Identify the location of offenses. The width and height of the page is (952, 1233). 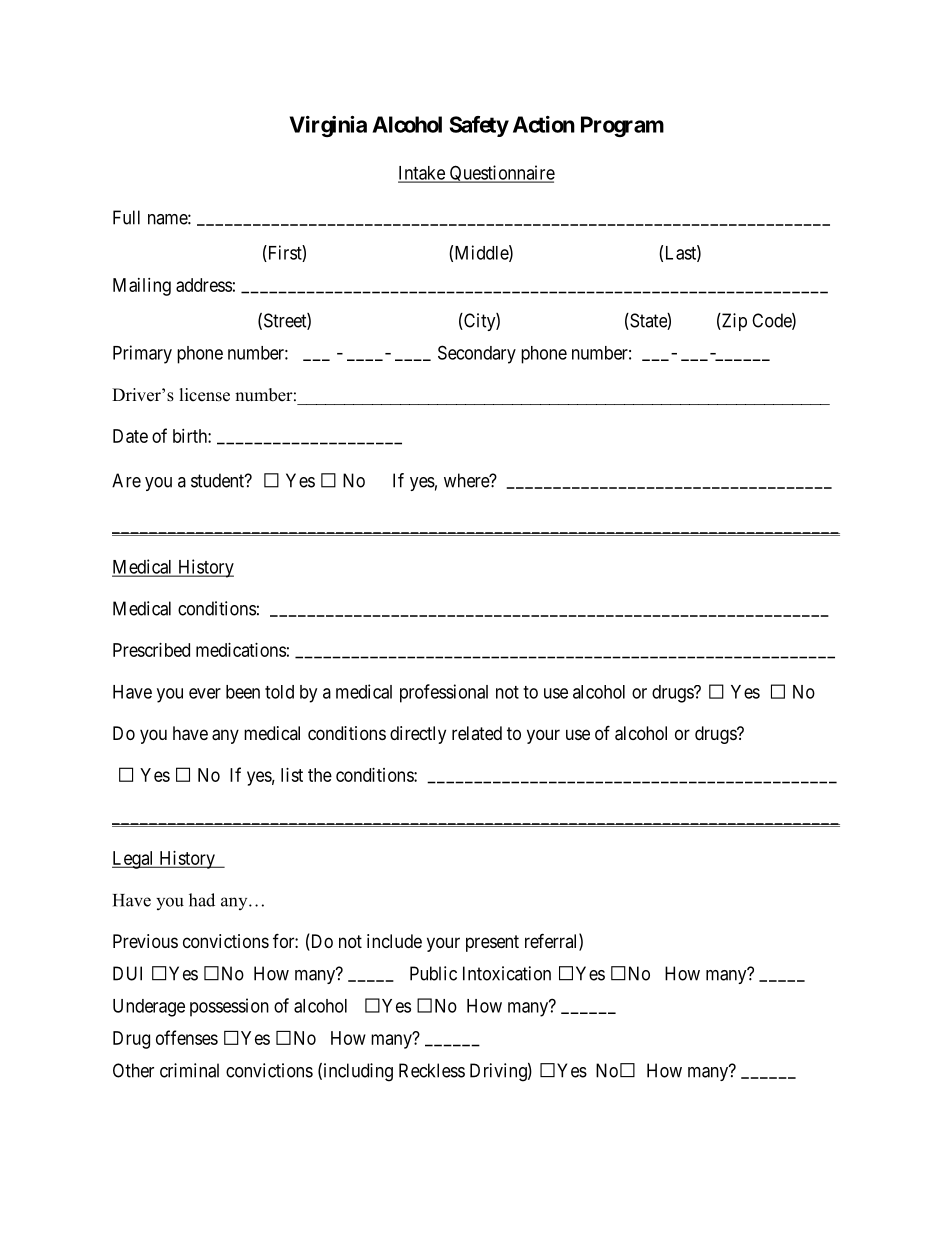
(187, 1037).
